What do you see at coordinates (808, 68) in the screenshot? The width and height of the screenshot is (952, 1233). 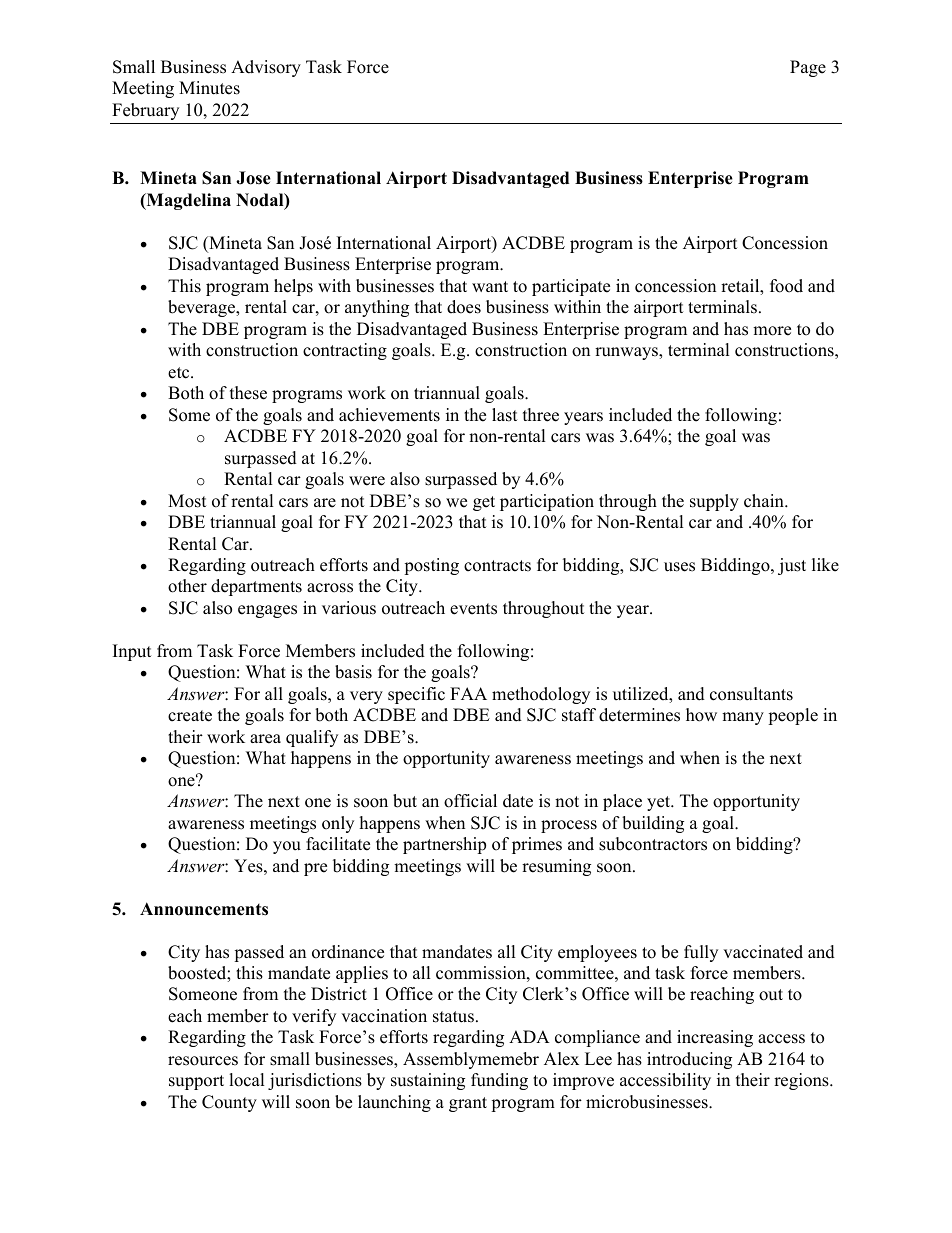 I see `Page` at bounding box center [808, 68].
